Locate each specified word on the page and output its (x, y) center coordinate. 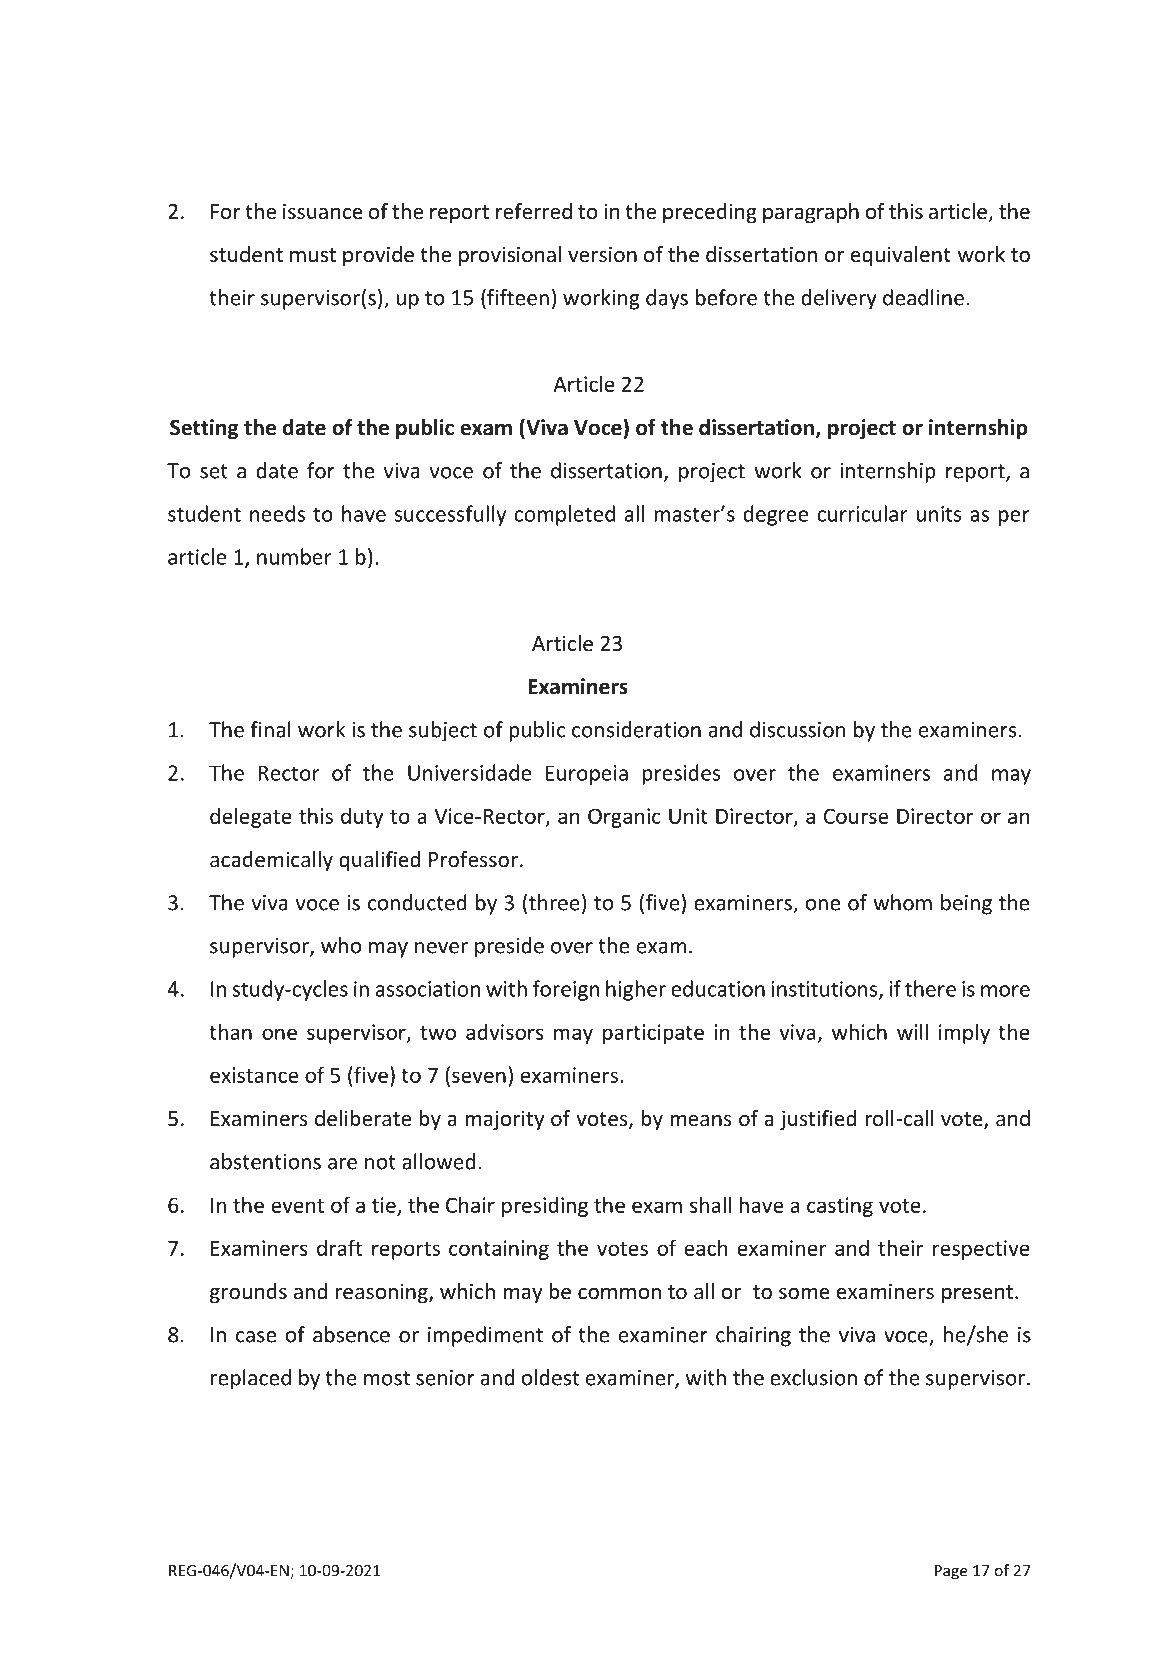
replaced (251, 1379)
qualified (379, 861)
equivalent (901, 256)
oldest (550, 1377)
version (602, 254)
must (313, 255)
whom (902, 902)
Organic (624, 818)
